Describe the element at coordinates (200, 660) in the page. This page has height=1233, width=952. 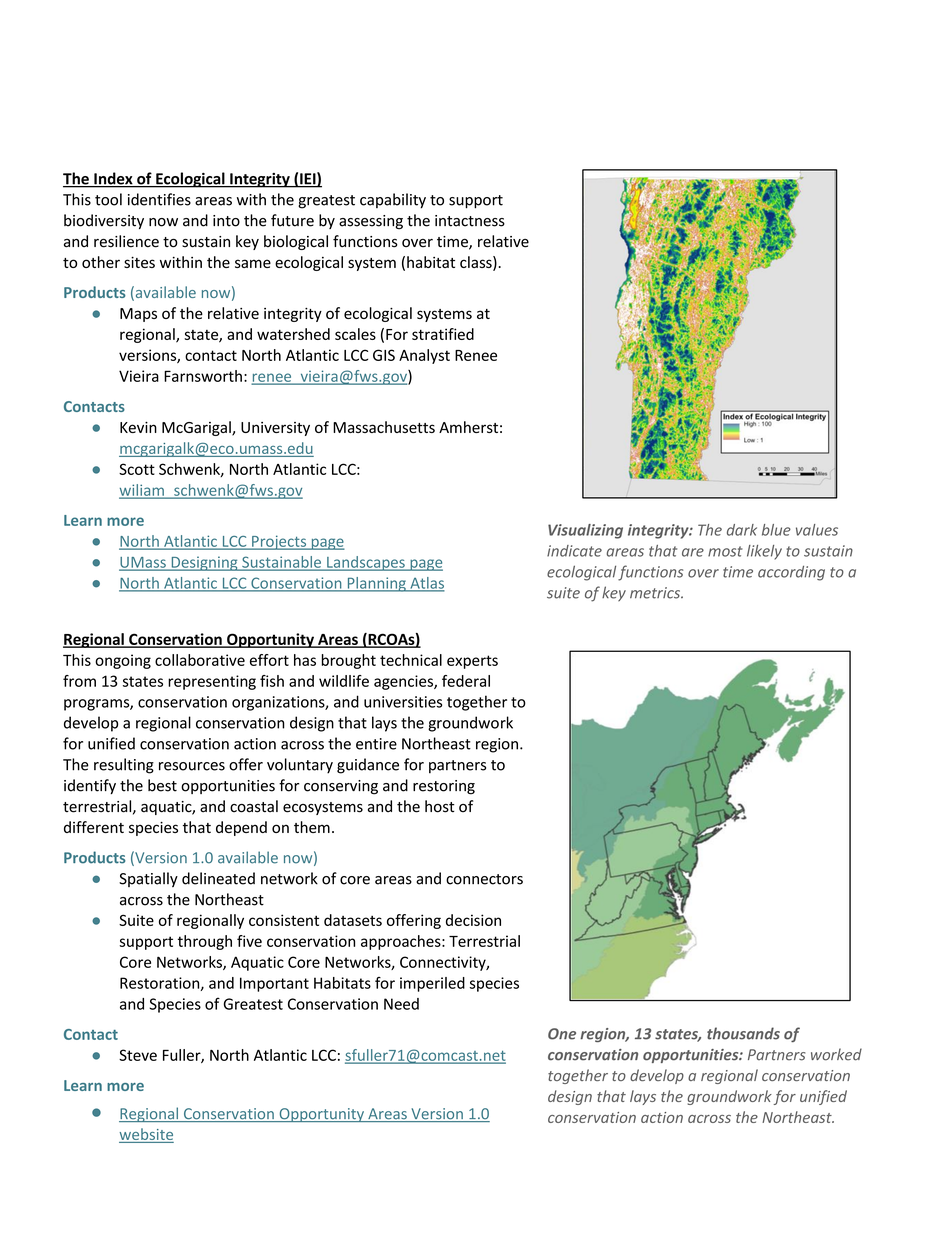
I see `collaborative` at that location.
